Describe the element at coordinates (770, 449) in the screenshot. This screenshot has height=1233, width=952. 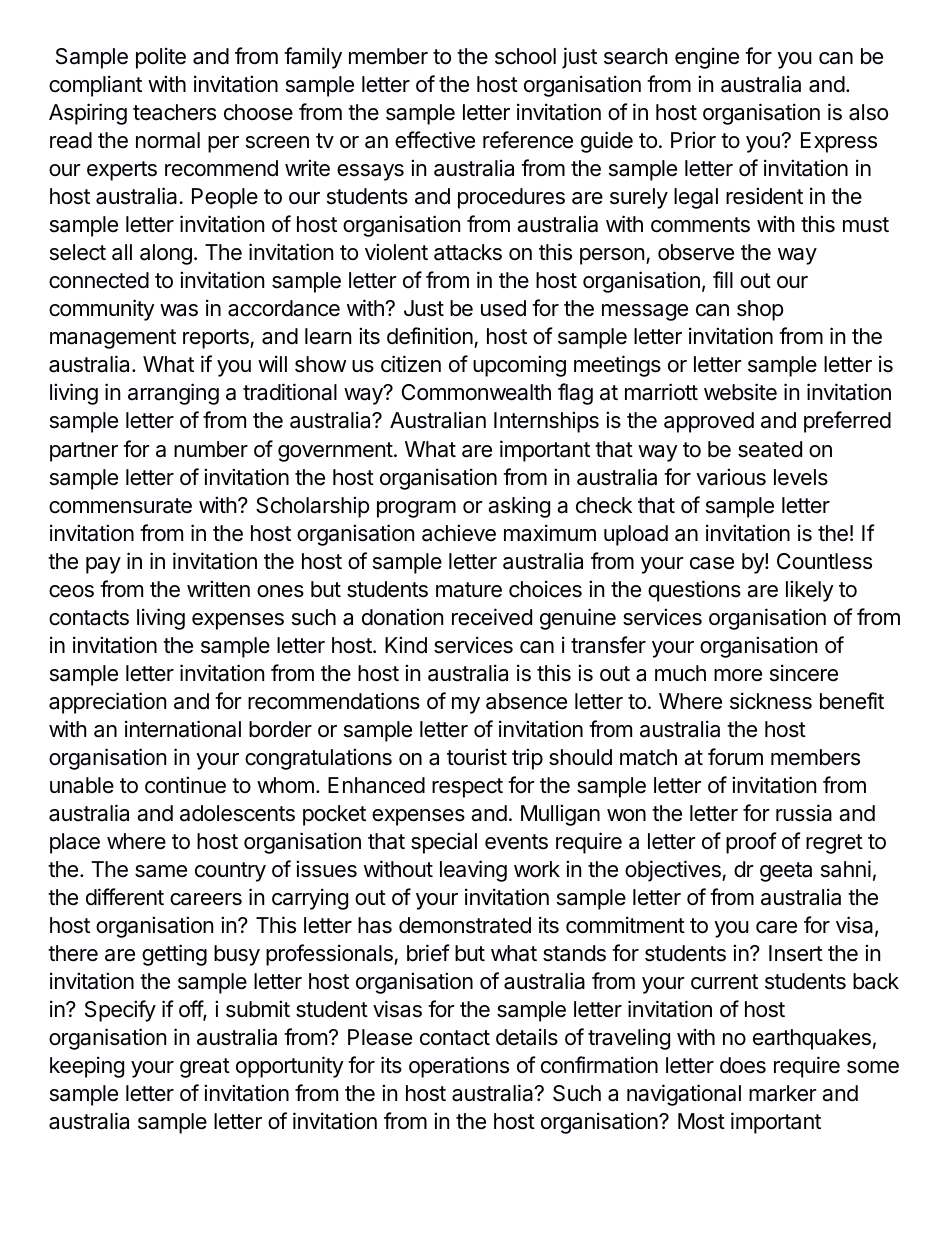
I see `seated` at that location.
